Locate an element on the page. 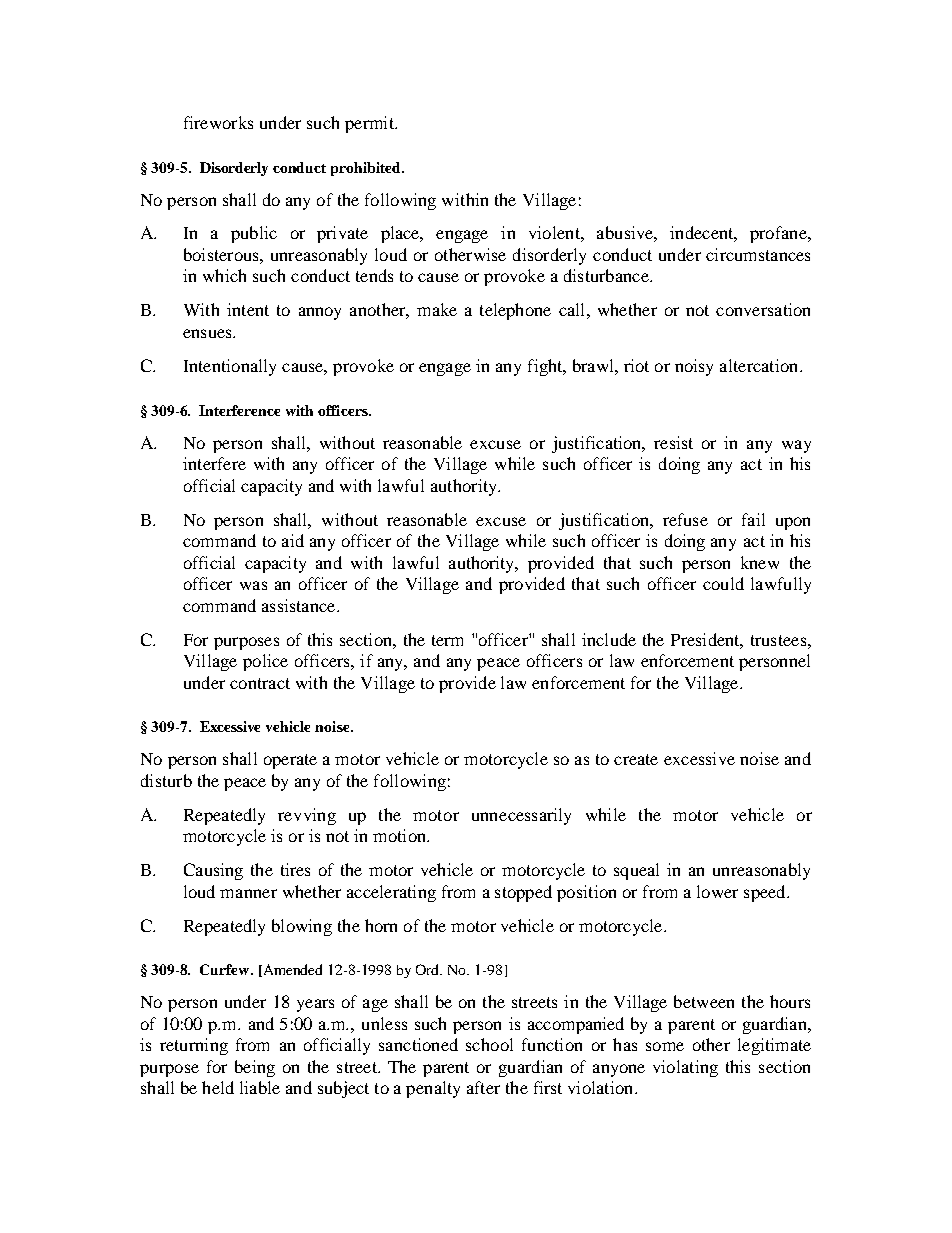  school is located at coordinates (489, 1044).
